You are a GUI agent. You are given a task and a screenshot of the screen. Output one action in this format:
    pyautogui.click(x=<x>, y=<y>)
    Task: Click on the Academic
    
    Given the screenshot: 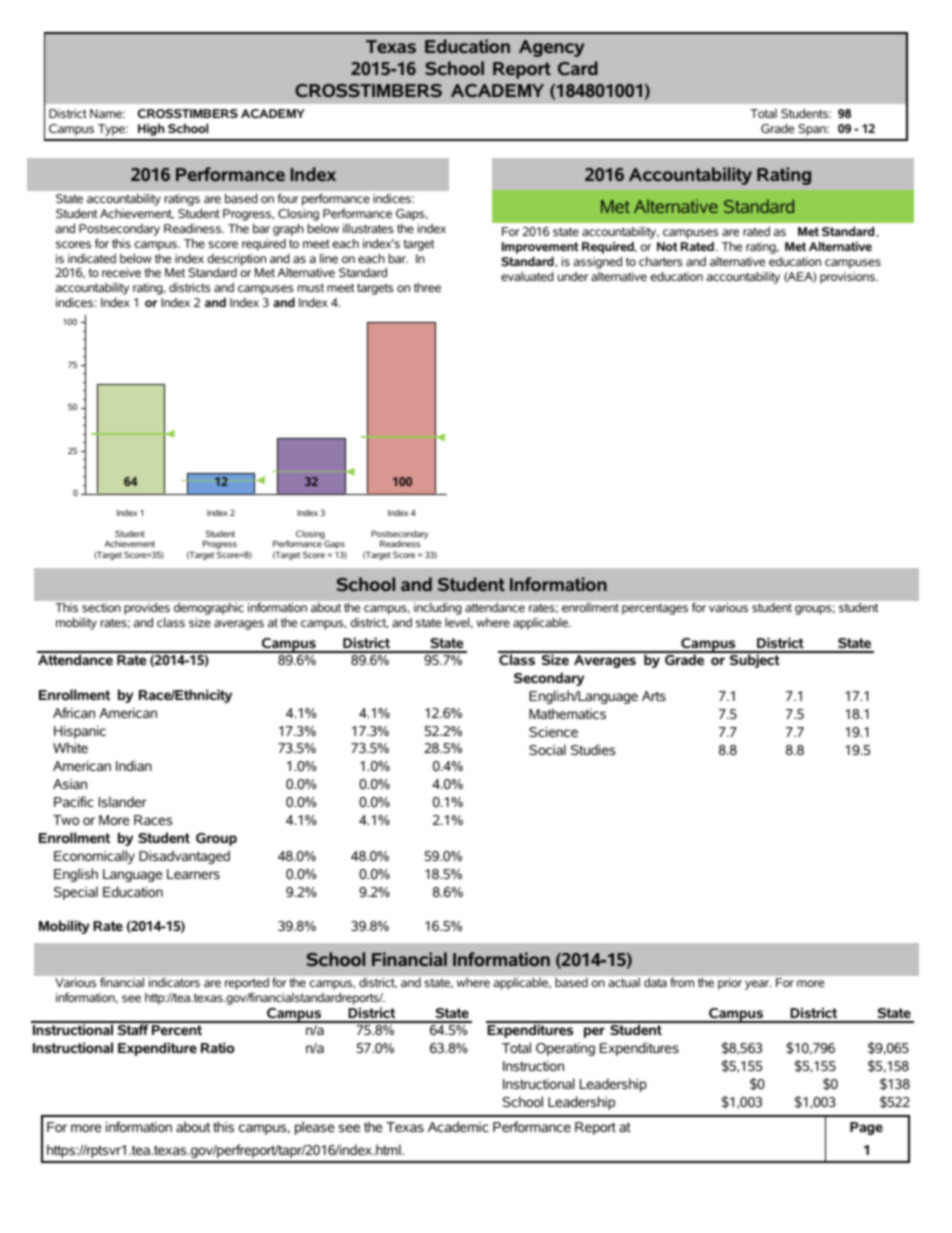 What is the action you would take?
    pyautogui.click(x=458, y=1126)
